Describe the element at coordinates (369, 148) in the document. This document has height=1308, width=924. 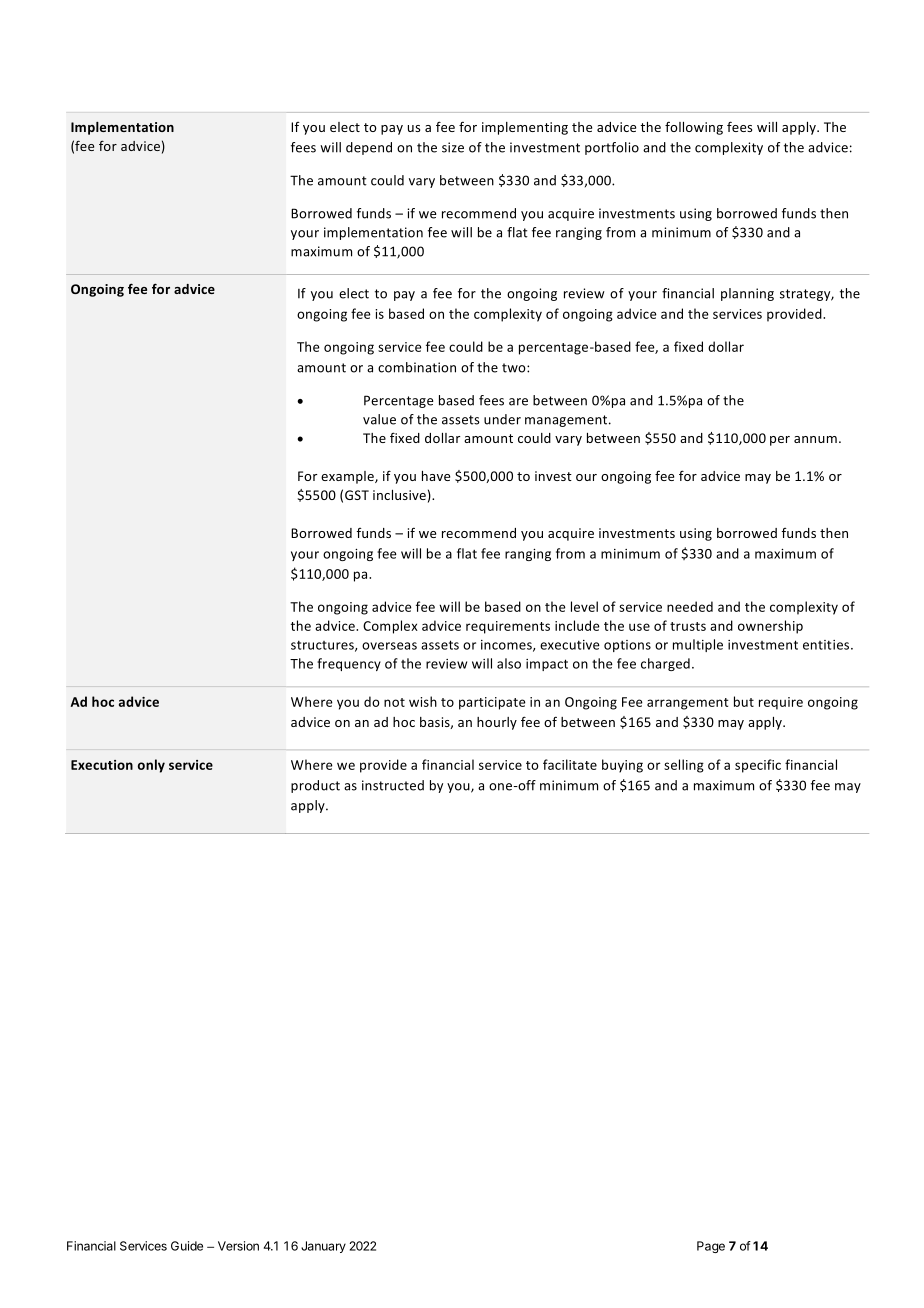
I see `depend` at that location.
